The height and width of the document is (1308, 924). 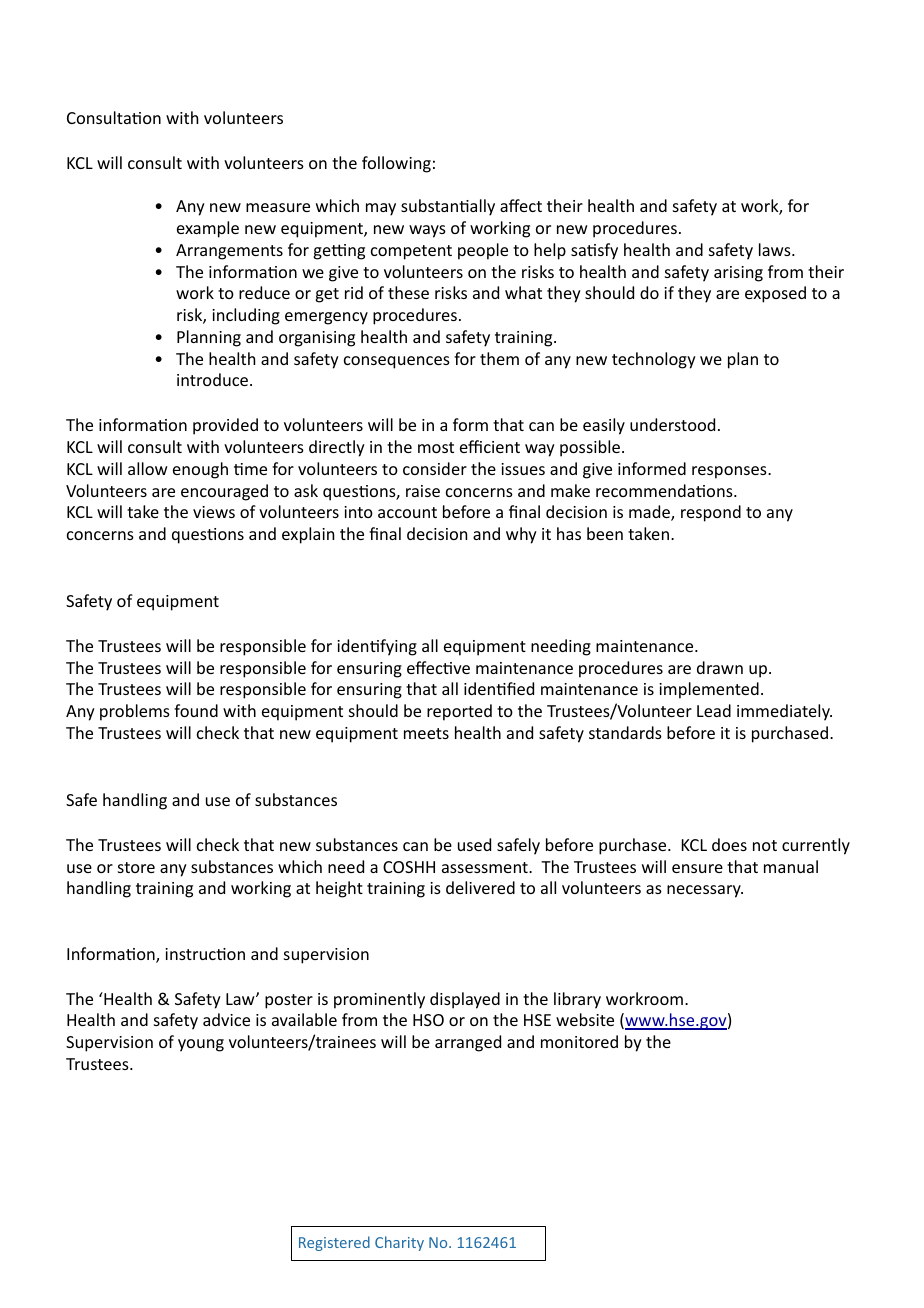 What do you see at coordinates (776, 249) in the document?
I see `laws` at bounding box center [776, 249].
